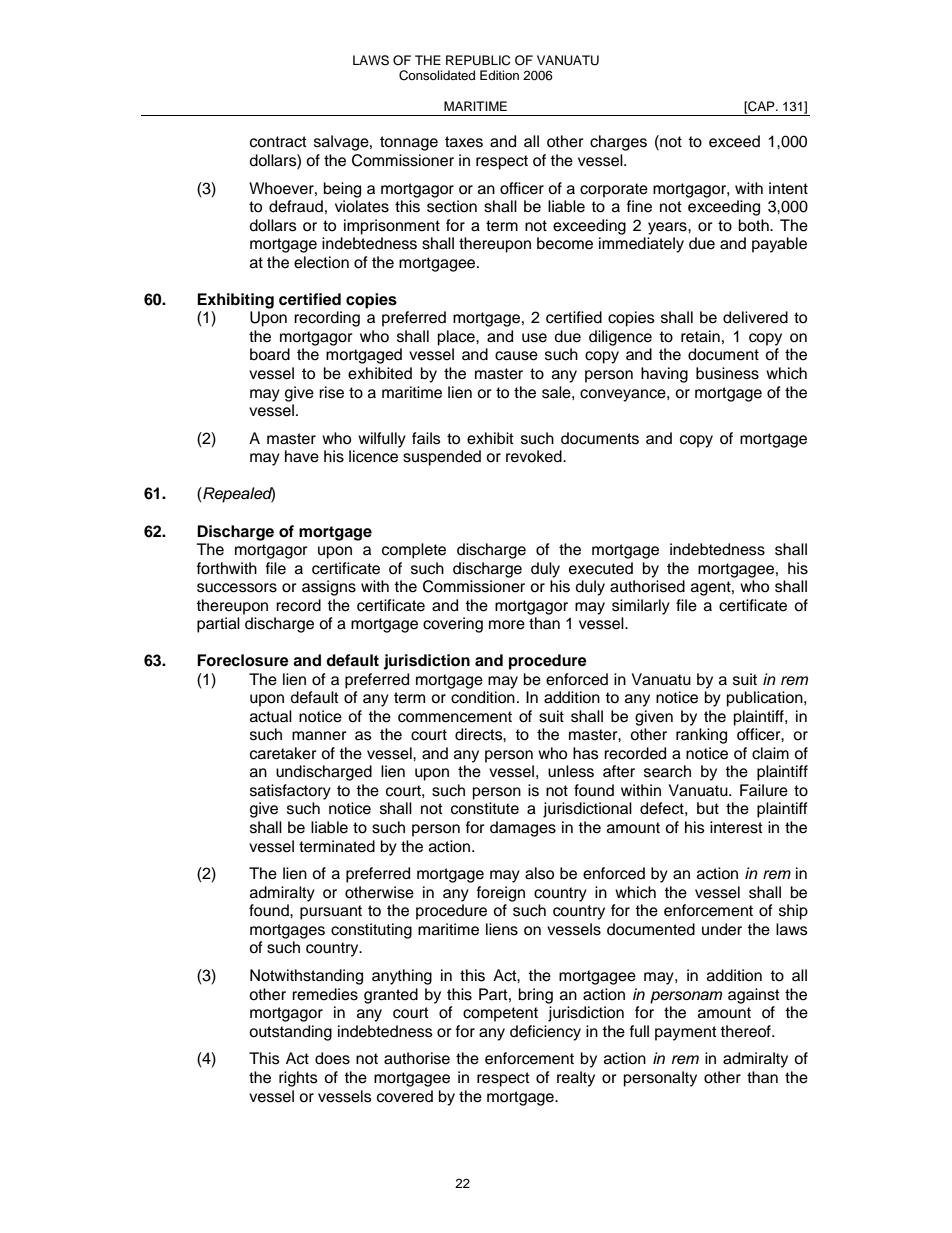 The image size is (952, 1233). Describe the element at coordinates (331, 912) in the image. I see `pursuant` at that location.
